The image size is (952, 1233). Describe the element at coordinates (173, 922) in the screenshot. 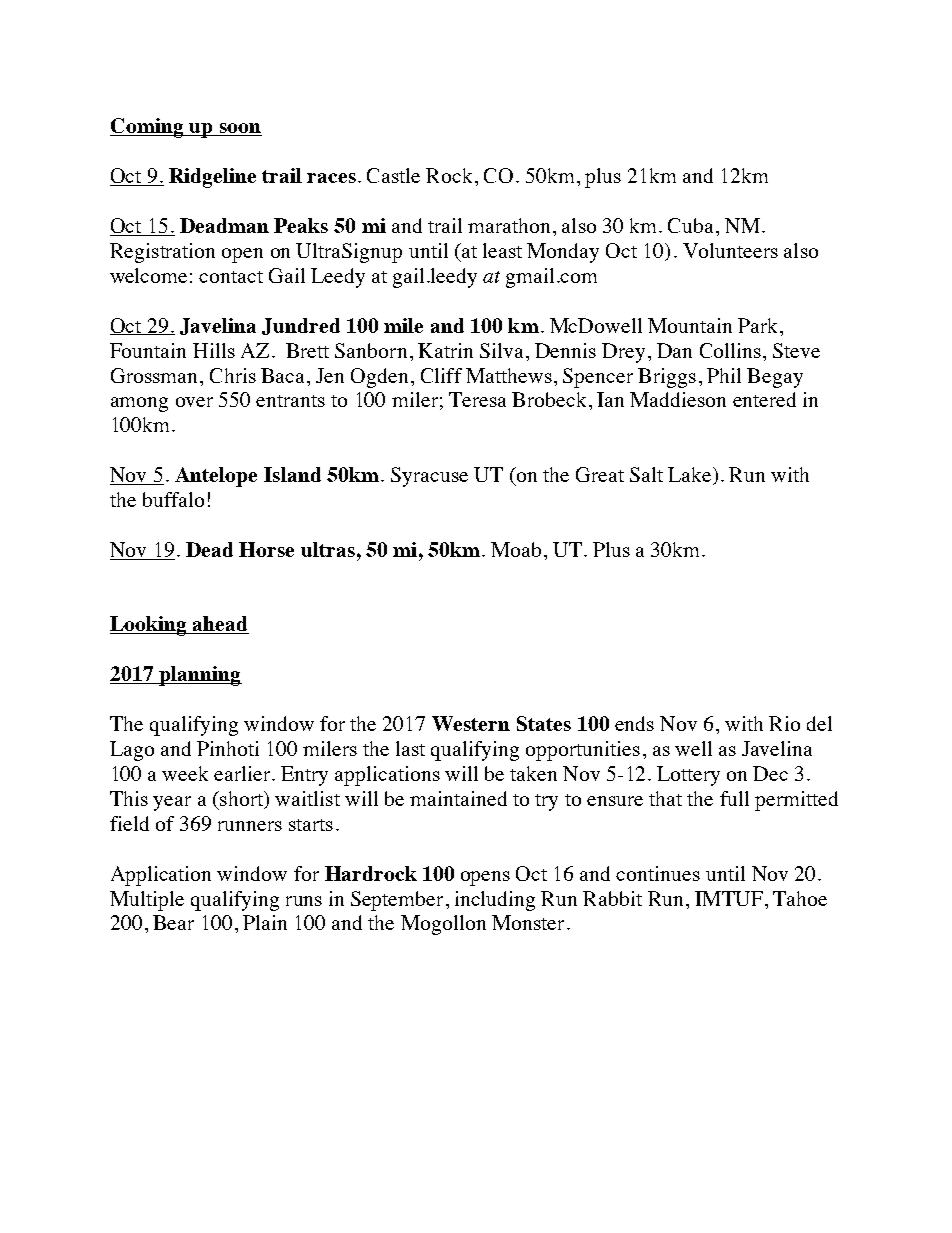

I see `Bear` at that location.
